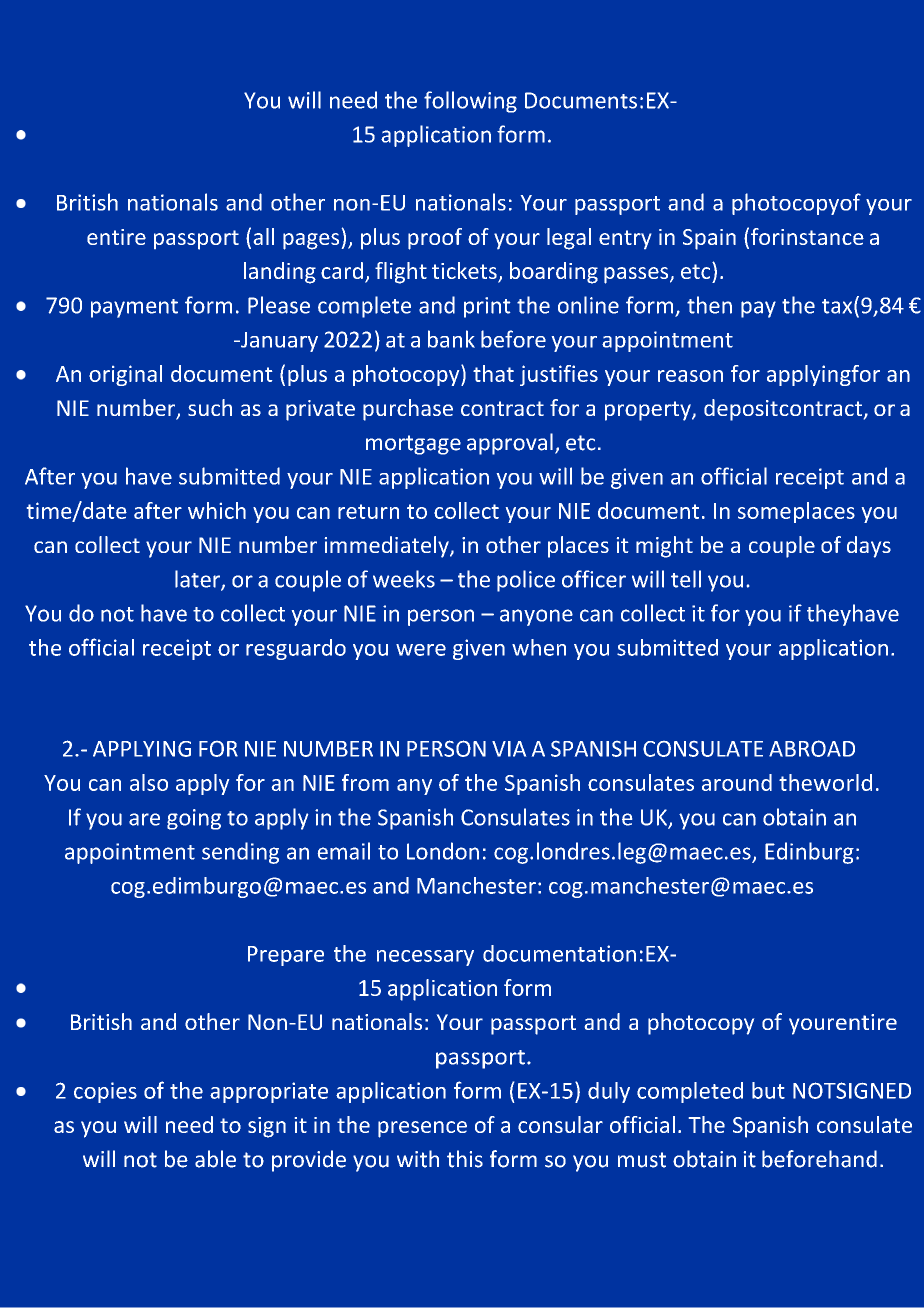 The height and width of the screenshot is (1308, 924). What do you see at coordinates (264, 236) in the screenshot?
I see `all` at bounding box center [264, 236].
